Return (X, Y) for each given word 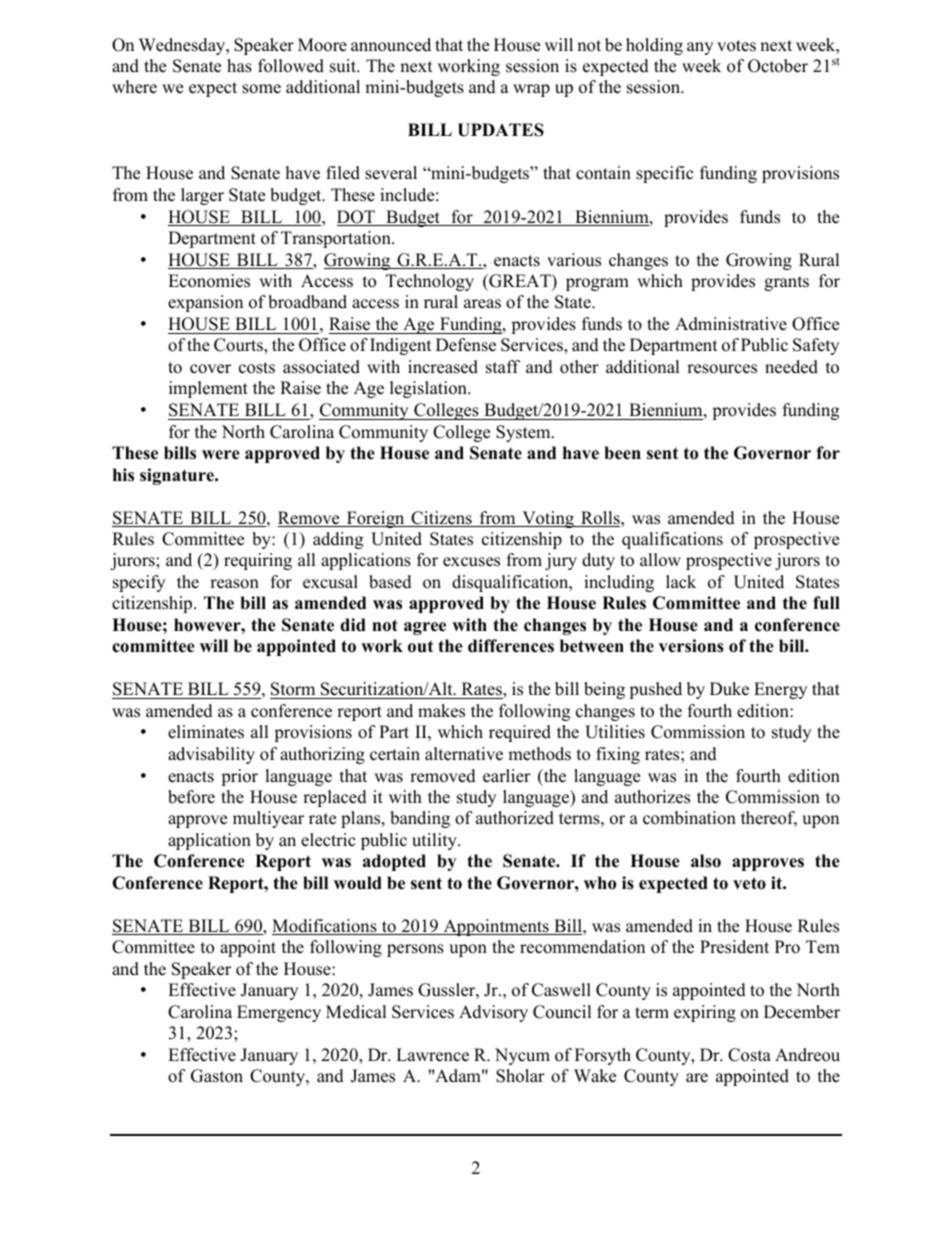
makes (441, 711)
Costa (749, 1055)
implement (208, 389)
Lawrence (432, 1055)
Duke (729, 689)
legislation (429, 389)
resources (722, 369)
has (239, 66)
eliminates (206, 732)
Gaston (217, 1076)
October (778, 66)
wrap (531, 90)
